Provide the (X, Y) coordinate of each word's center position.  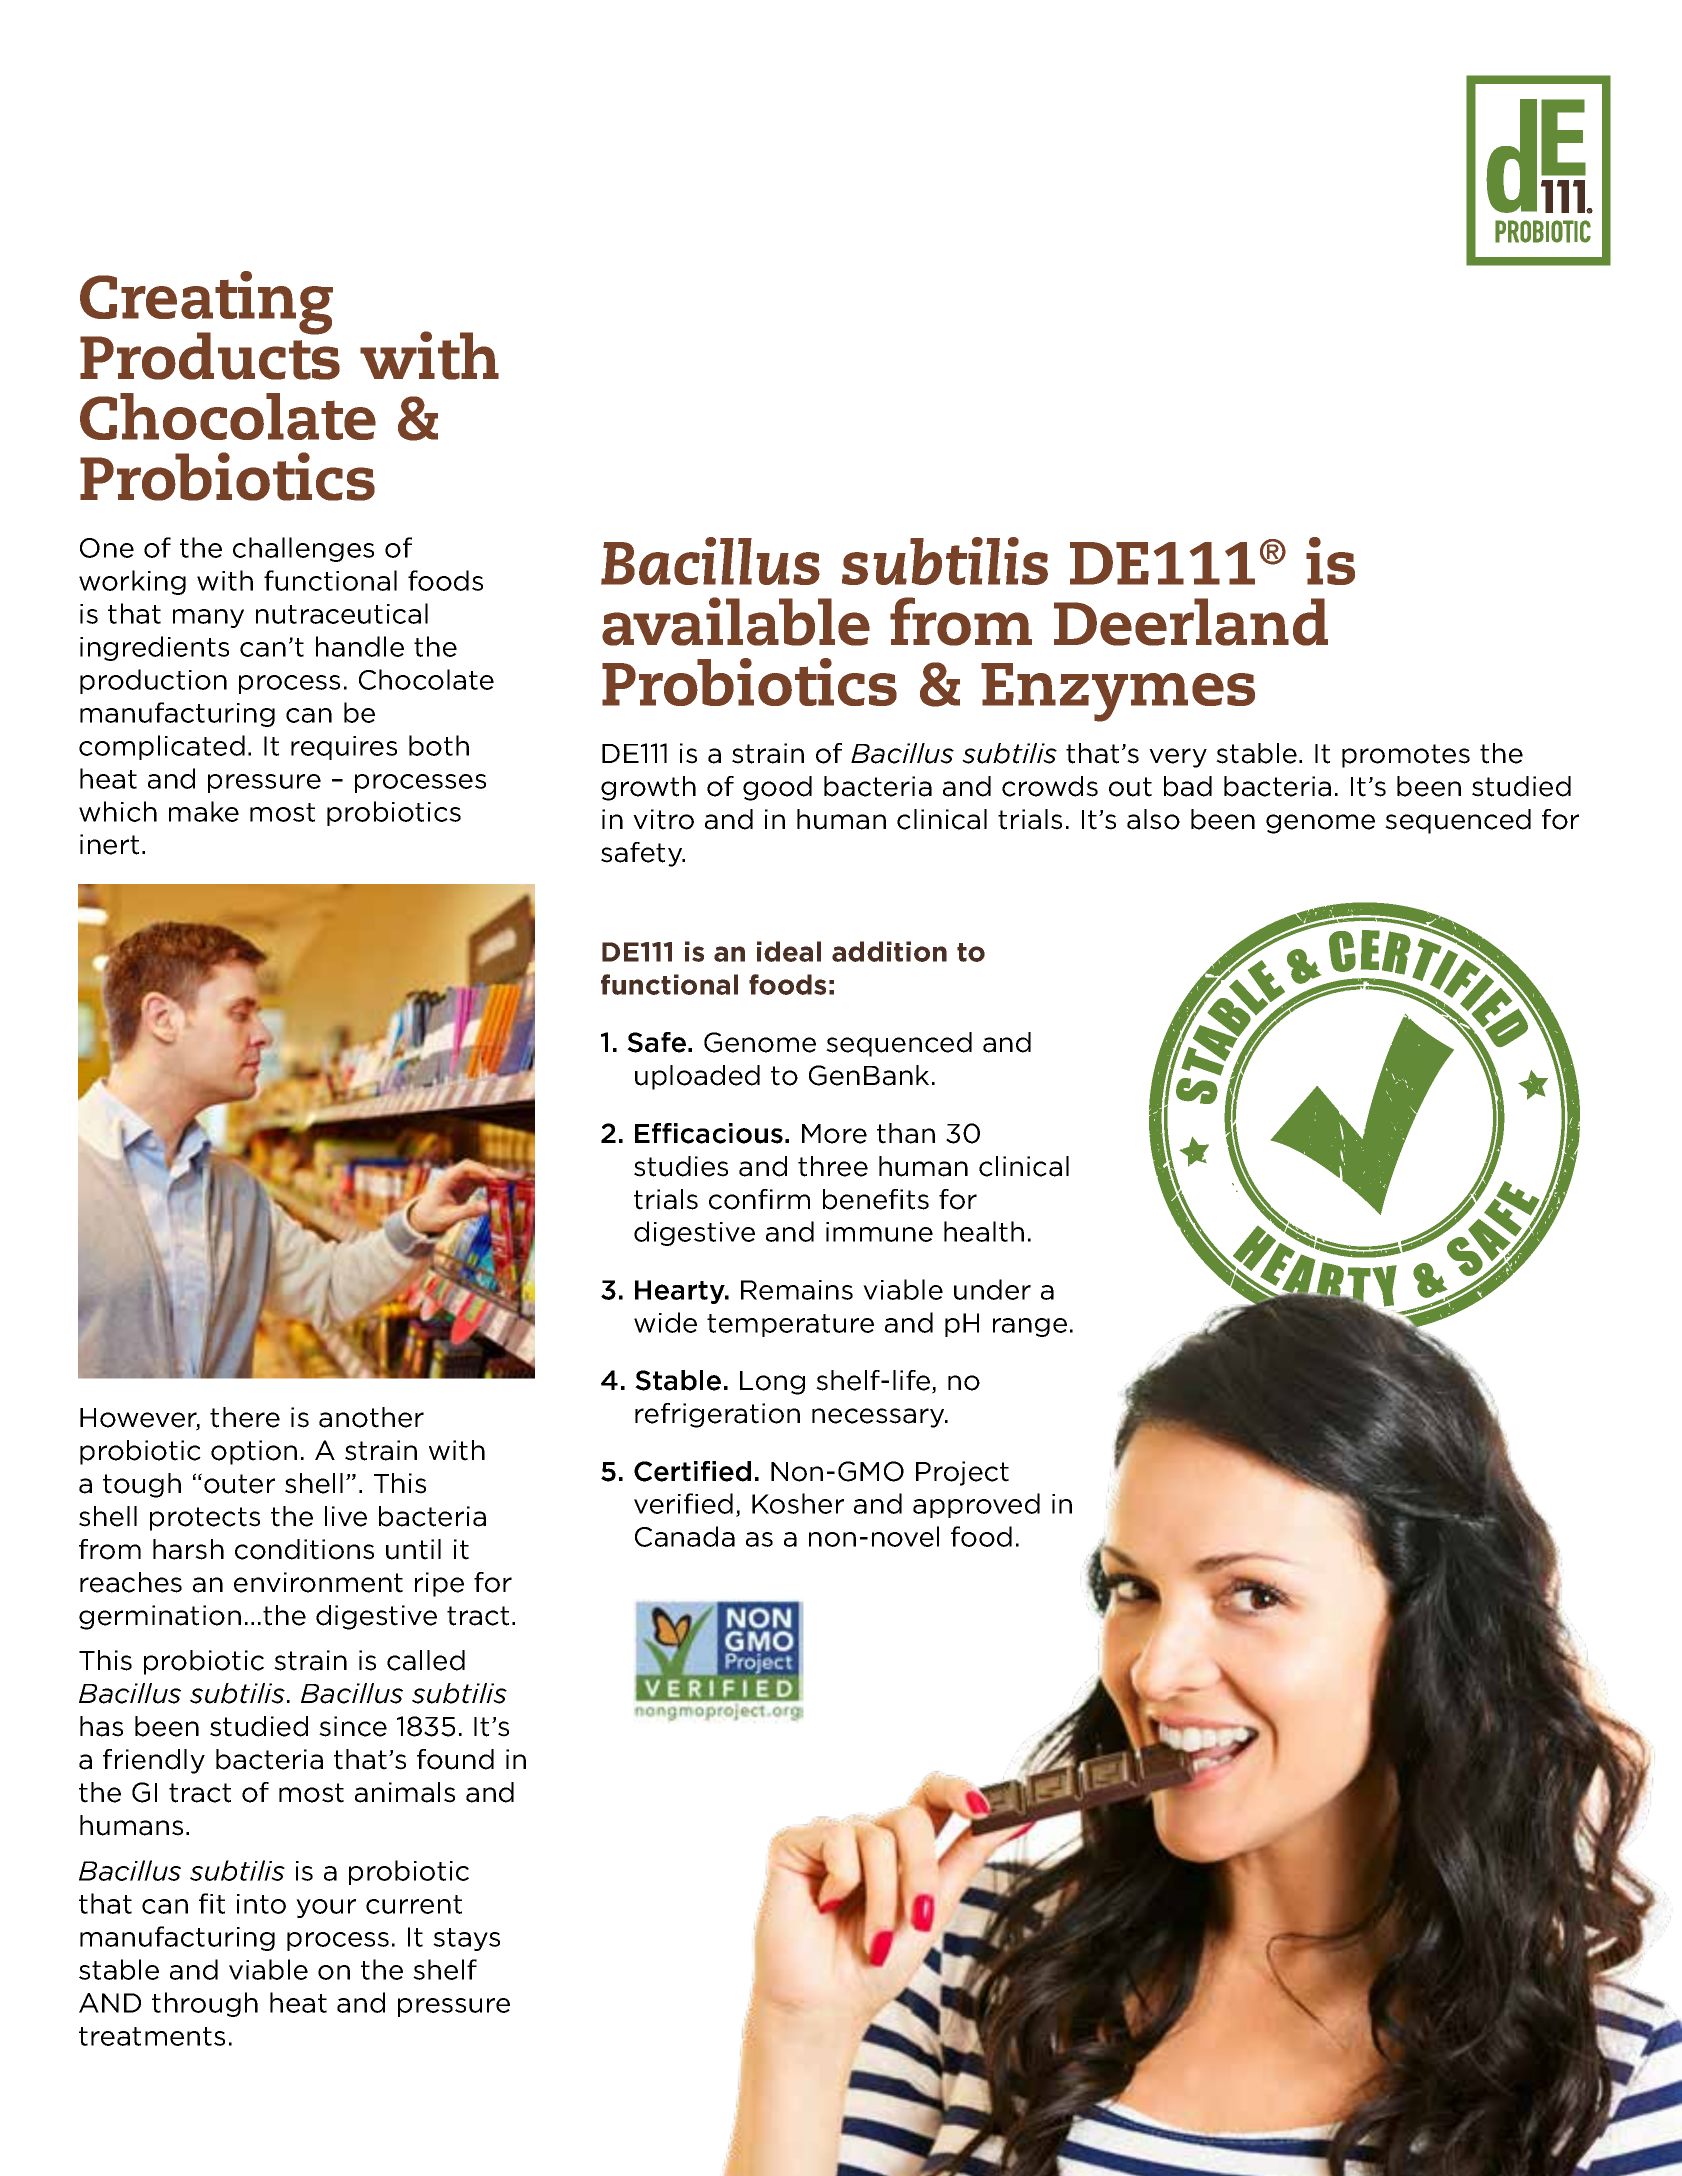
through (205, 2004)
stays (466, 1939)
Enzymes (1118, 692)
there (245, 1417)
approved (976, 1505)
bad (1188, 786)
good (777, 788)
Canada (685, 1536)
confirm (759, 1199)
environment (318, 1582)
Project (962, 1473)
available (736, 621)
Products (210, 355)
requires (344, 748)
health (984, 1231)
